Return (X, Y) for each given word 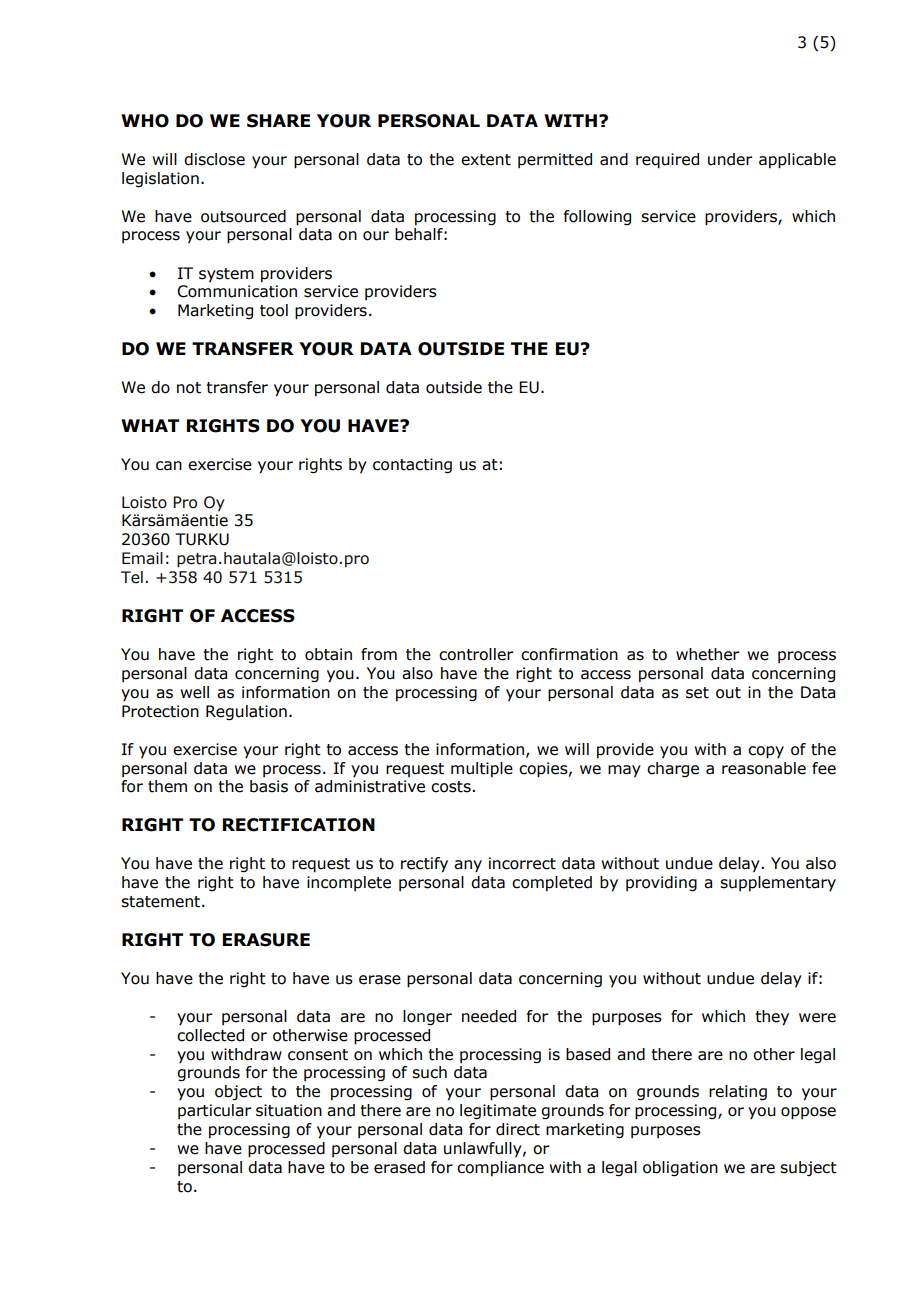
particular (214, 1111)
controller (476, 654)
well (194, 692)
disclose (214, 159)
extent (486, 160)
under (730, 159)
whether (707, 654)
